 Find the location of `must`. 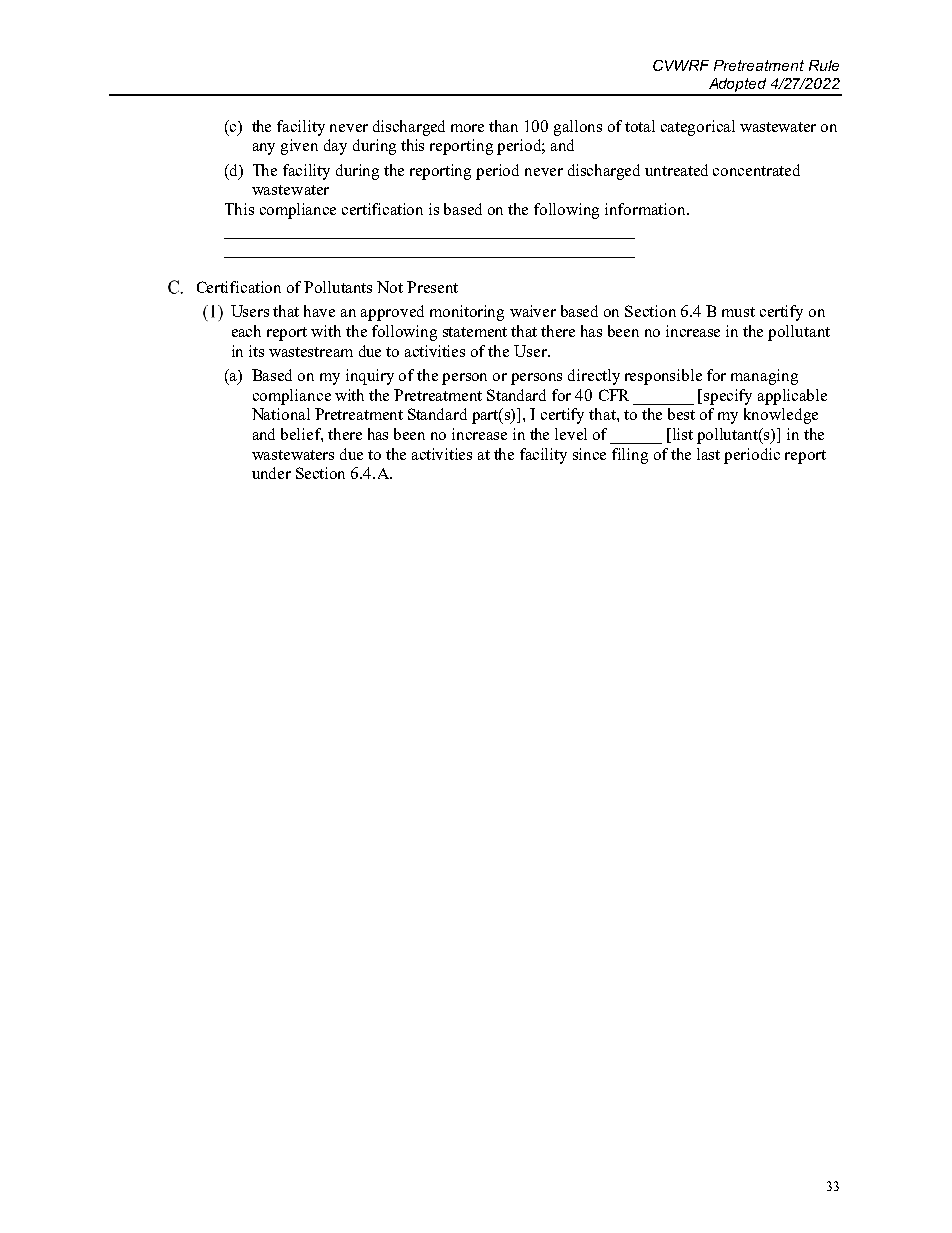

must is located at coordinates (738, 312).
